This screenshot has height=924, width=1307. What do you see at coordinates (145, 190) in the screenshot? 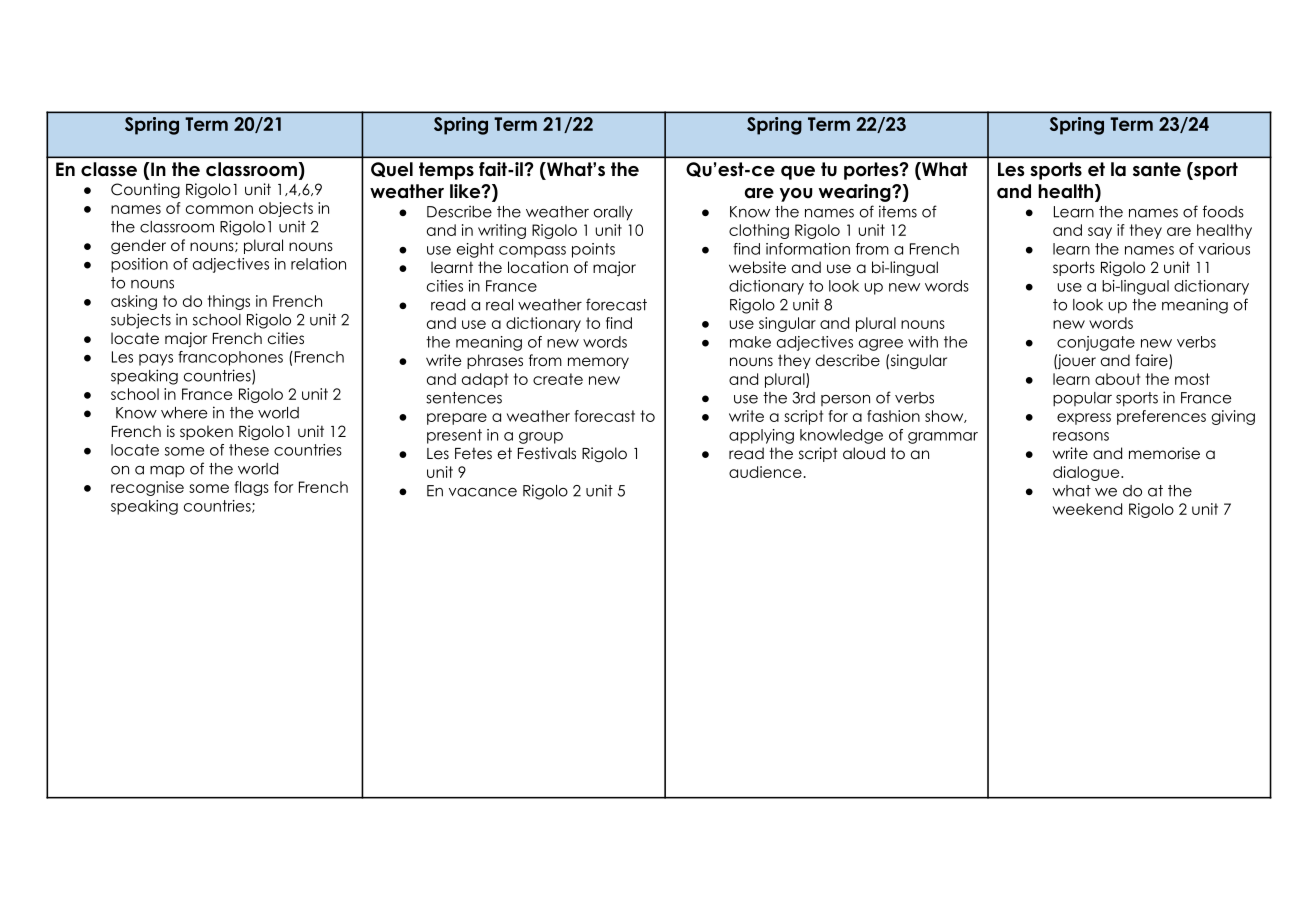
I see `Counting` at bounding box center [145, 190].
